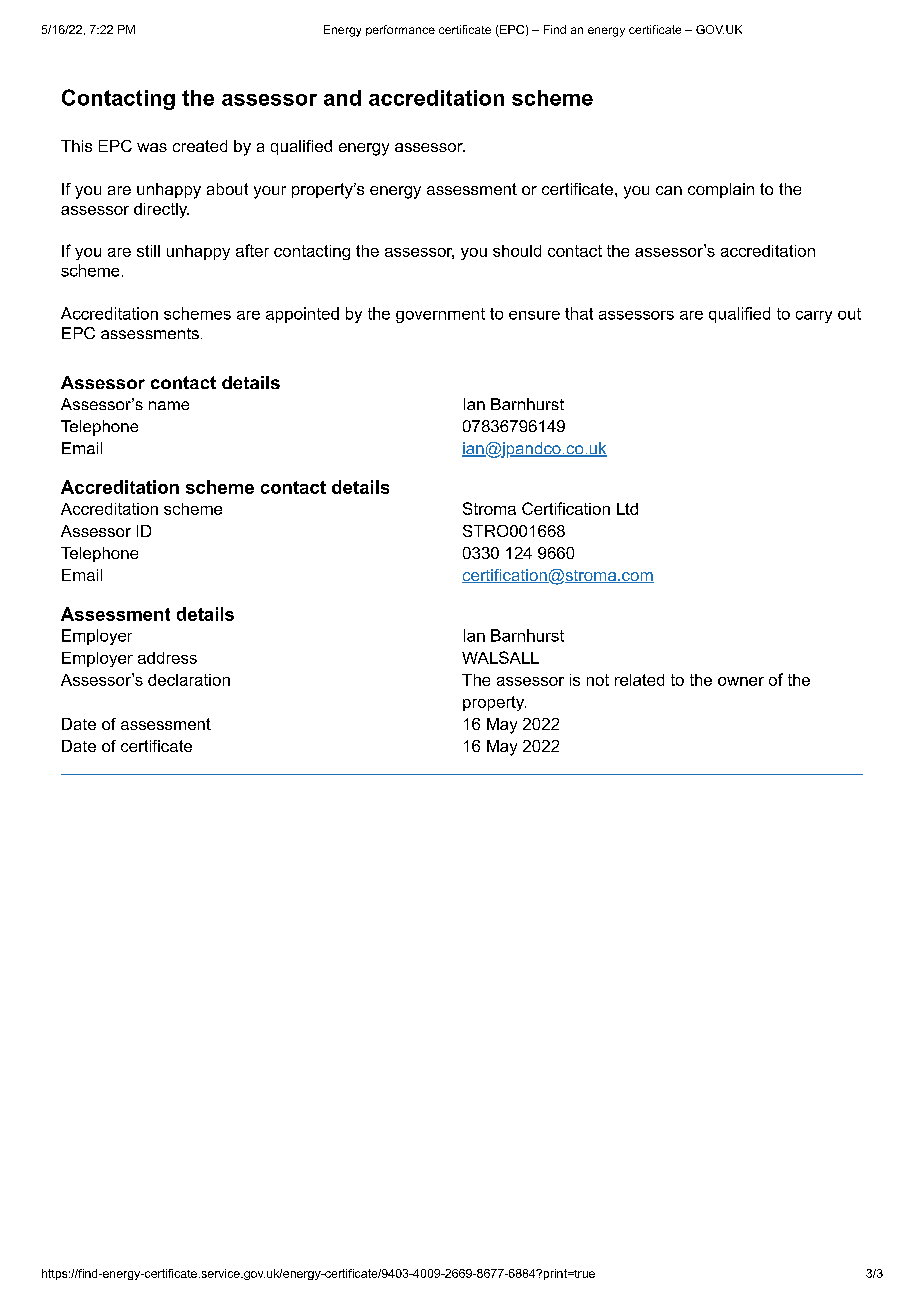 Image resolution: width=924 pixels, height=1304 pixels. Describe the element at coordinates (400, 30) in the screenshot. I see `performance` at that location.
